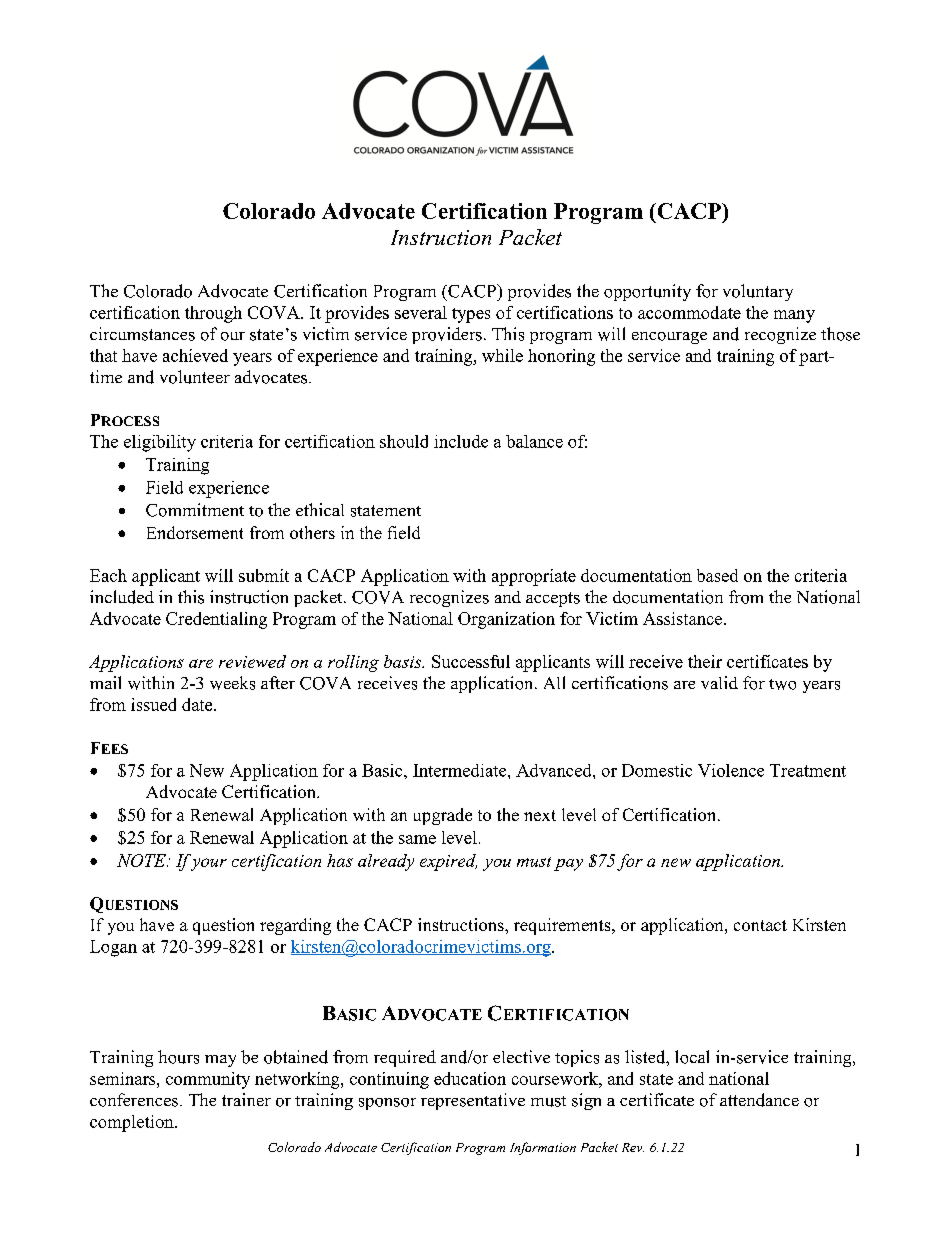 Image resolution: width=952 pixels, height=1233 pixels. Describe the element at coordinates (719, 682) in the page. I see `valid` at that location.
